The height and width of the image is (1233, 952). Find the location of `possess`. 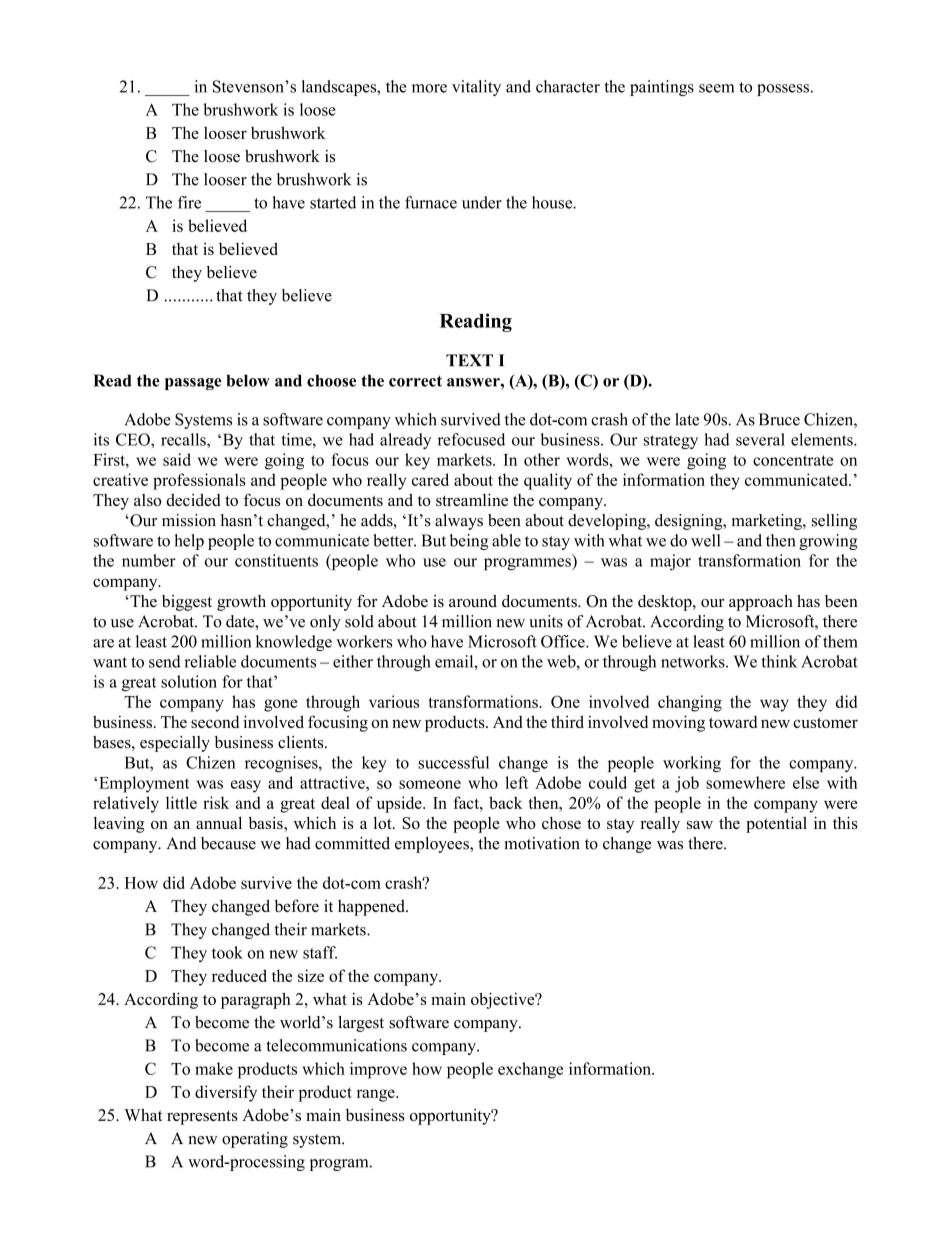

possess is located at coordinates (783, 90).
